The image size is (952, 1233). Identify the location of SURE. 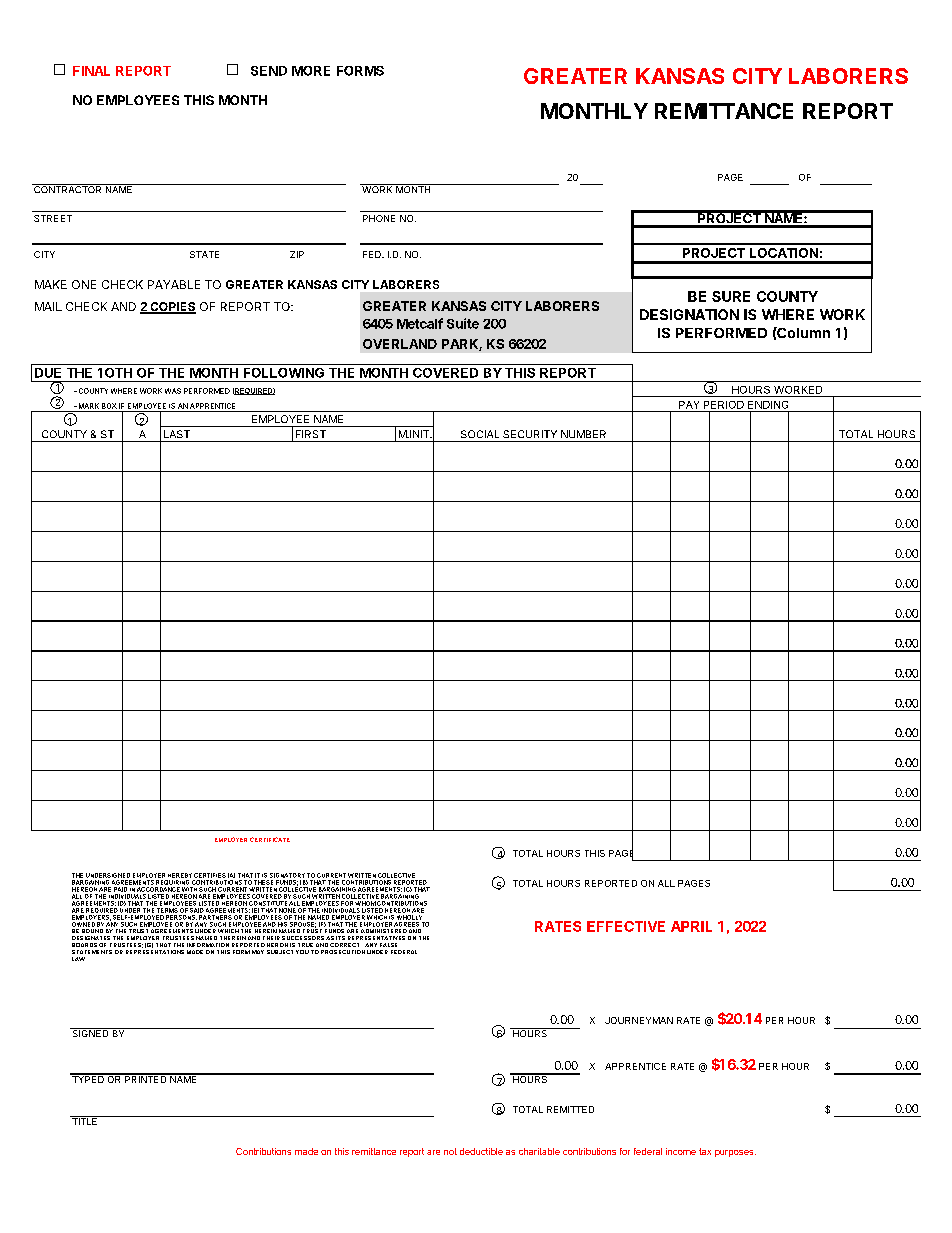
(731, 296).
